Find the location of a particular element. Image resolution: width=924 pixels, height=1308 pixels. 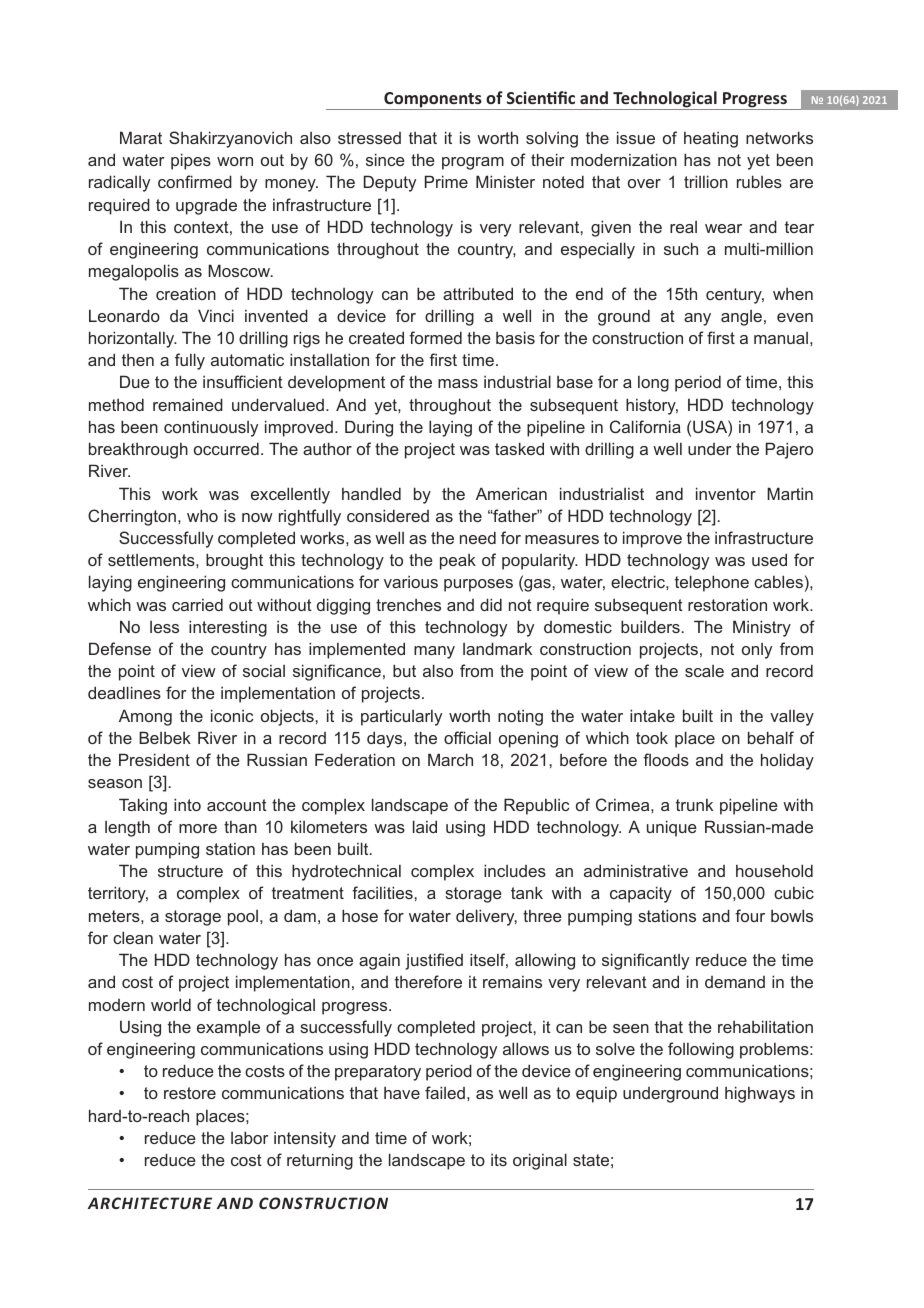

long is located at coordinates (653, 384).
